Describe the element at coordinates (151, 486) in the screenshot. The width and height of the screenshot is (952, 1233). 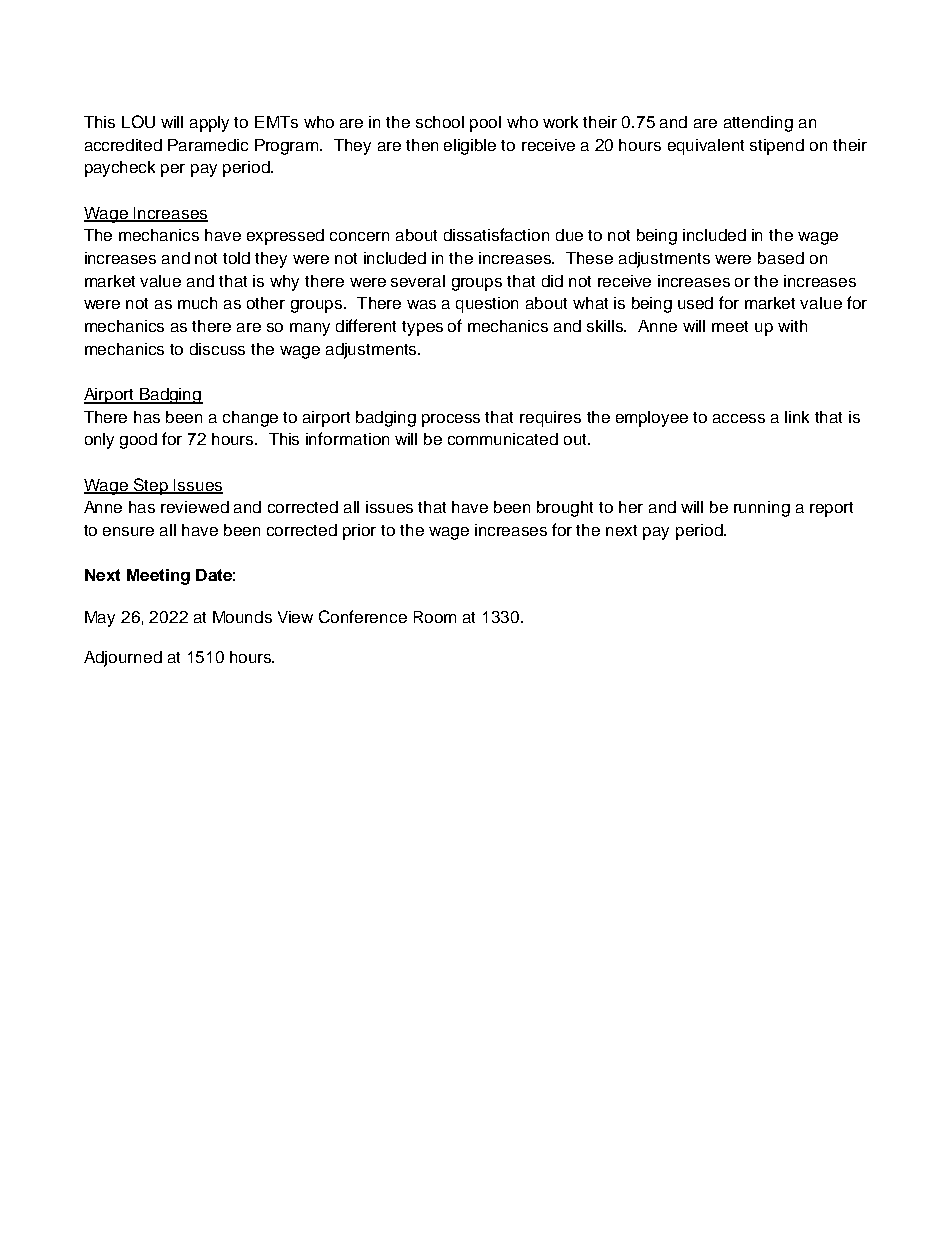
I see `Step` at that location.
